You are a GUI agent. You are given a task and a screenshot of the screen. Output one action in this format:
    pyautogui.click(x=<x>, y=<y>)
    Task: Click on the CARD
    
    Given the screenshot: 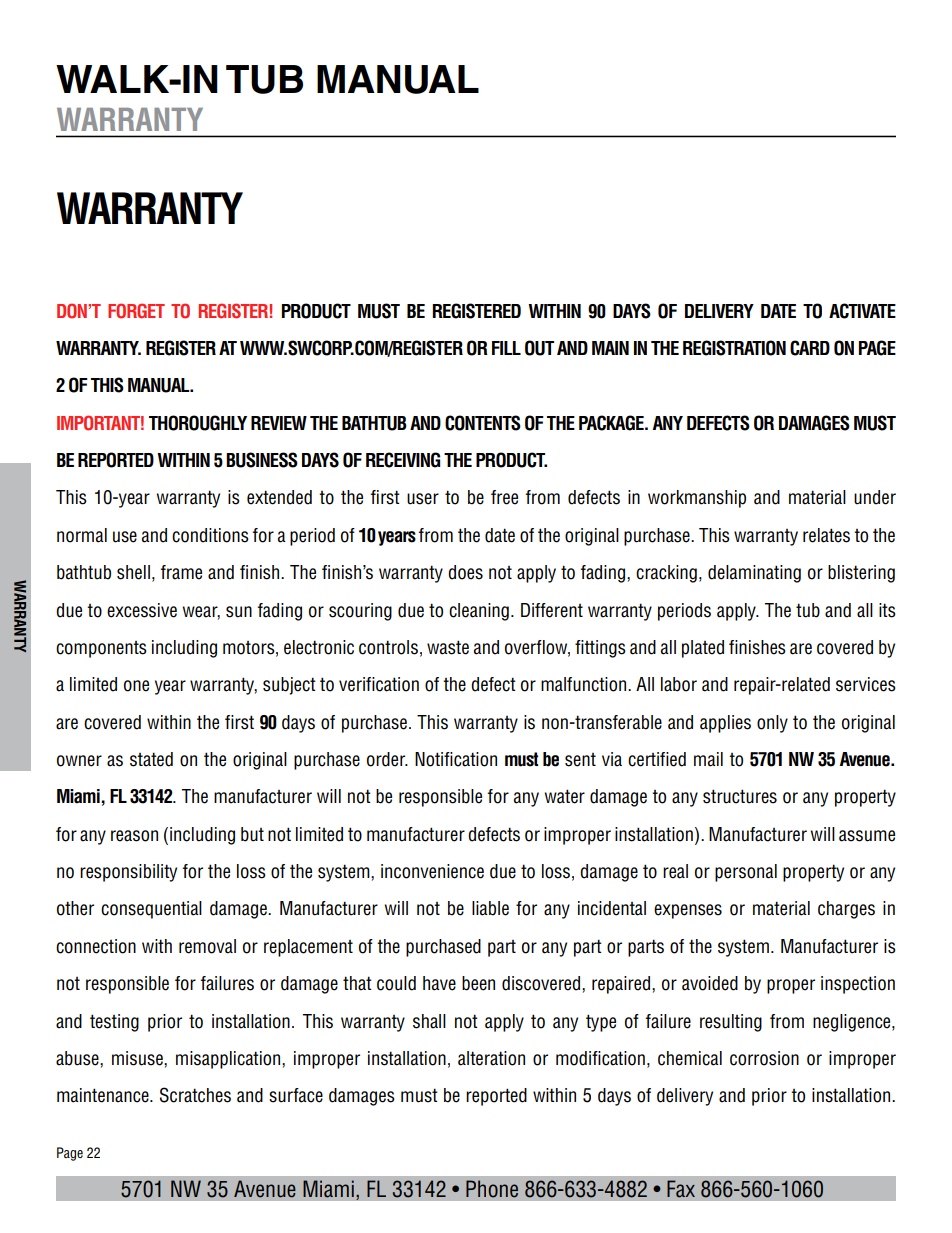 What is the action you would take?
    pyautogui.click(x=810, y=348)
